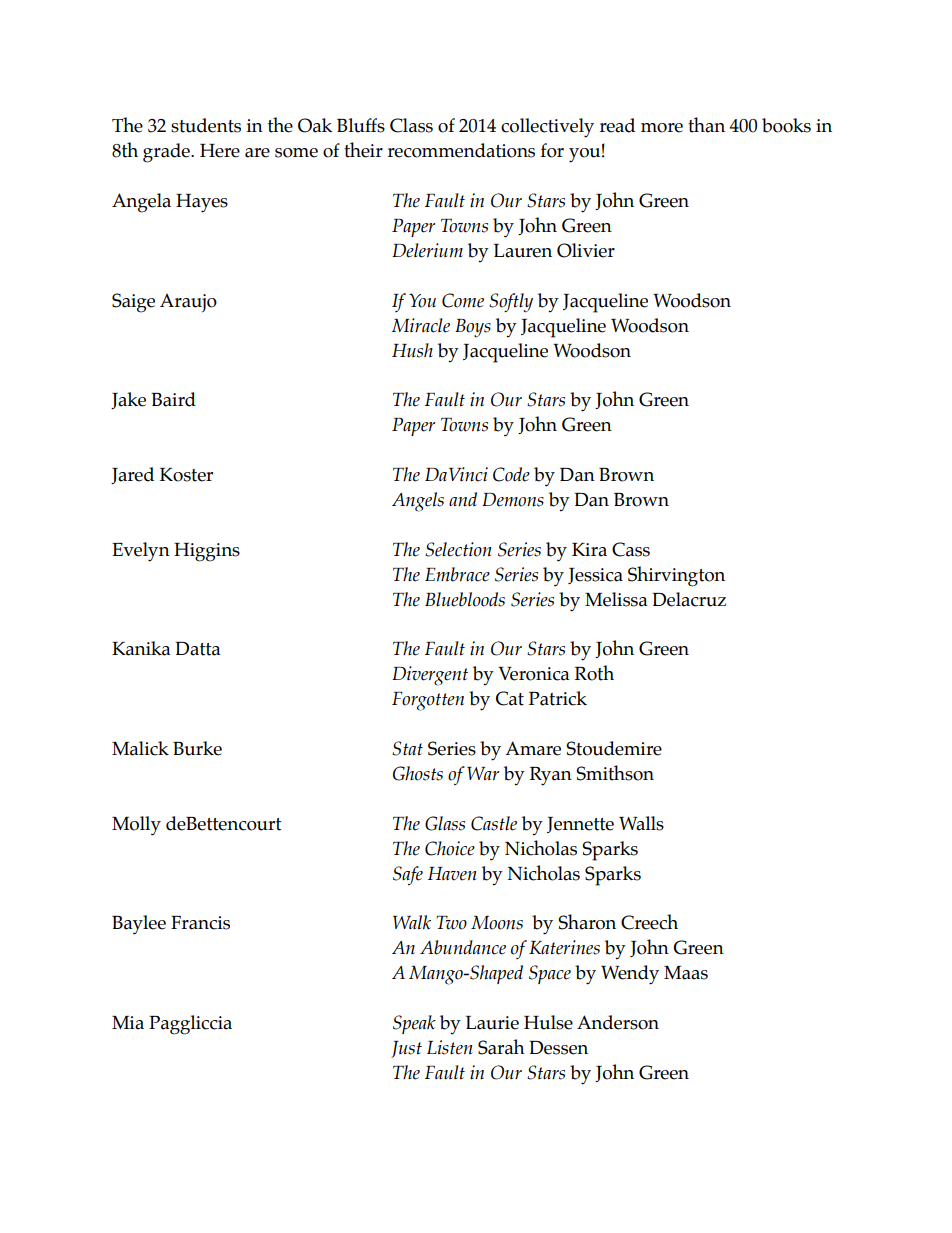 This page has width=952, height=1233. I want to click on Roth, so click(594, 673).
